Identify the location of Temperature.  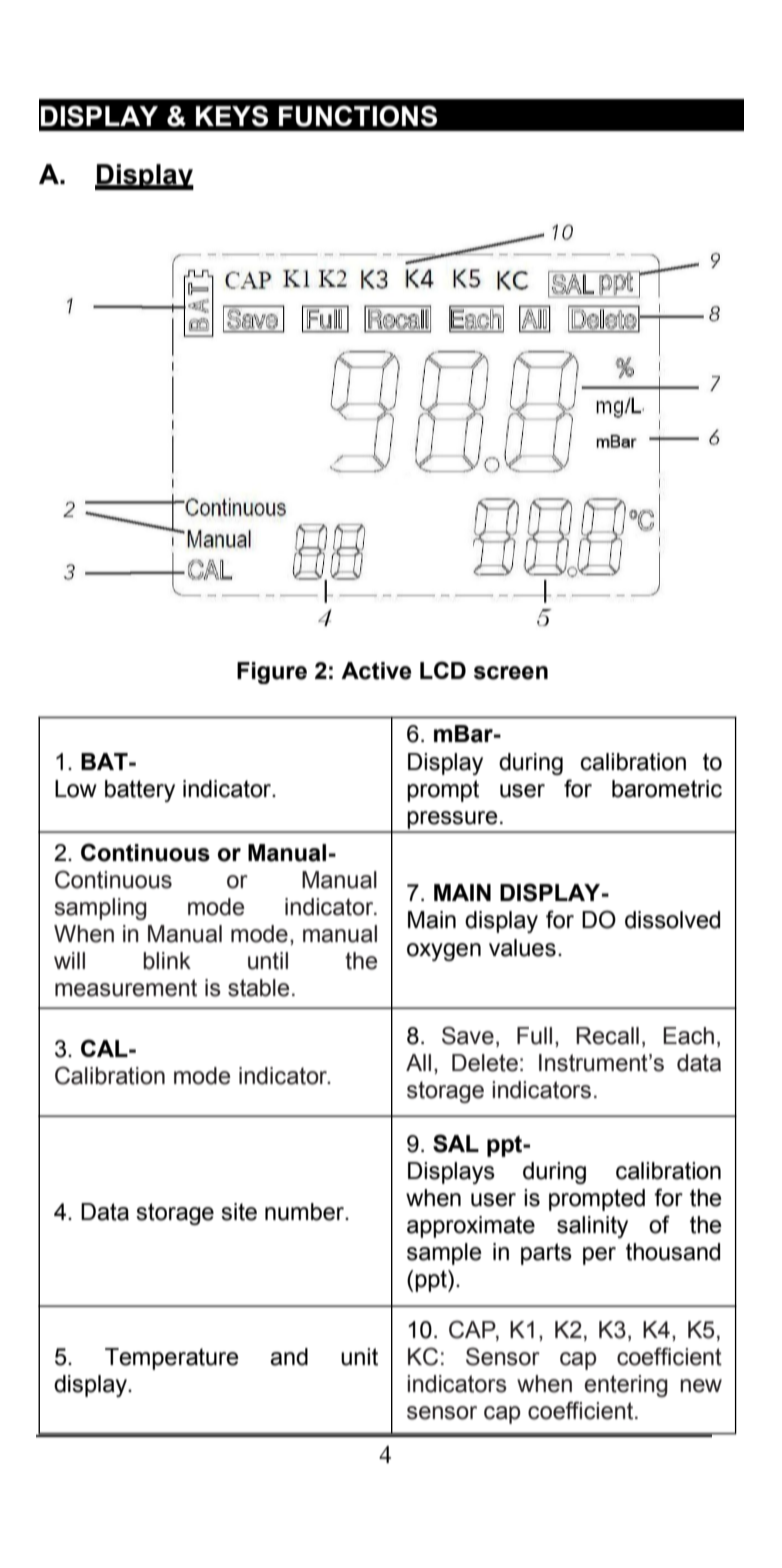
(172, 1359).
